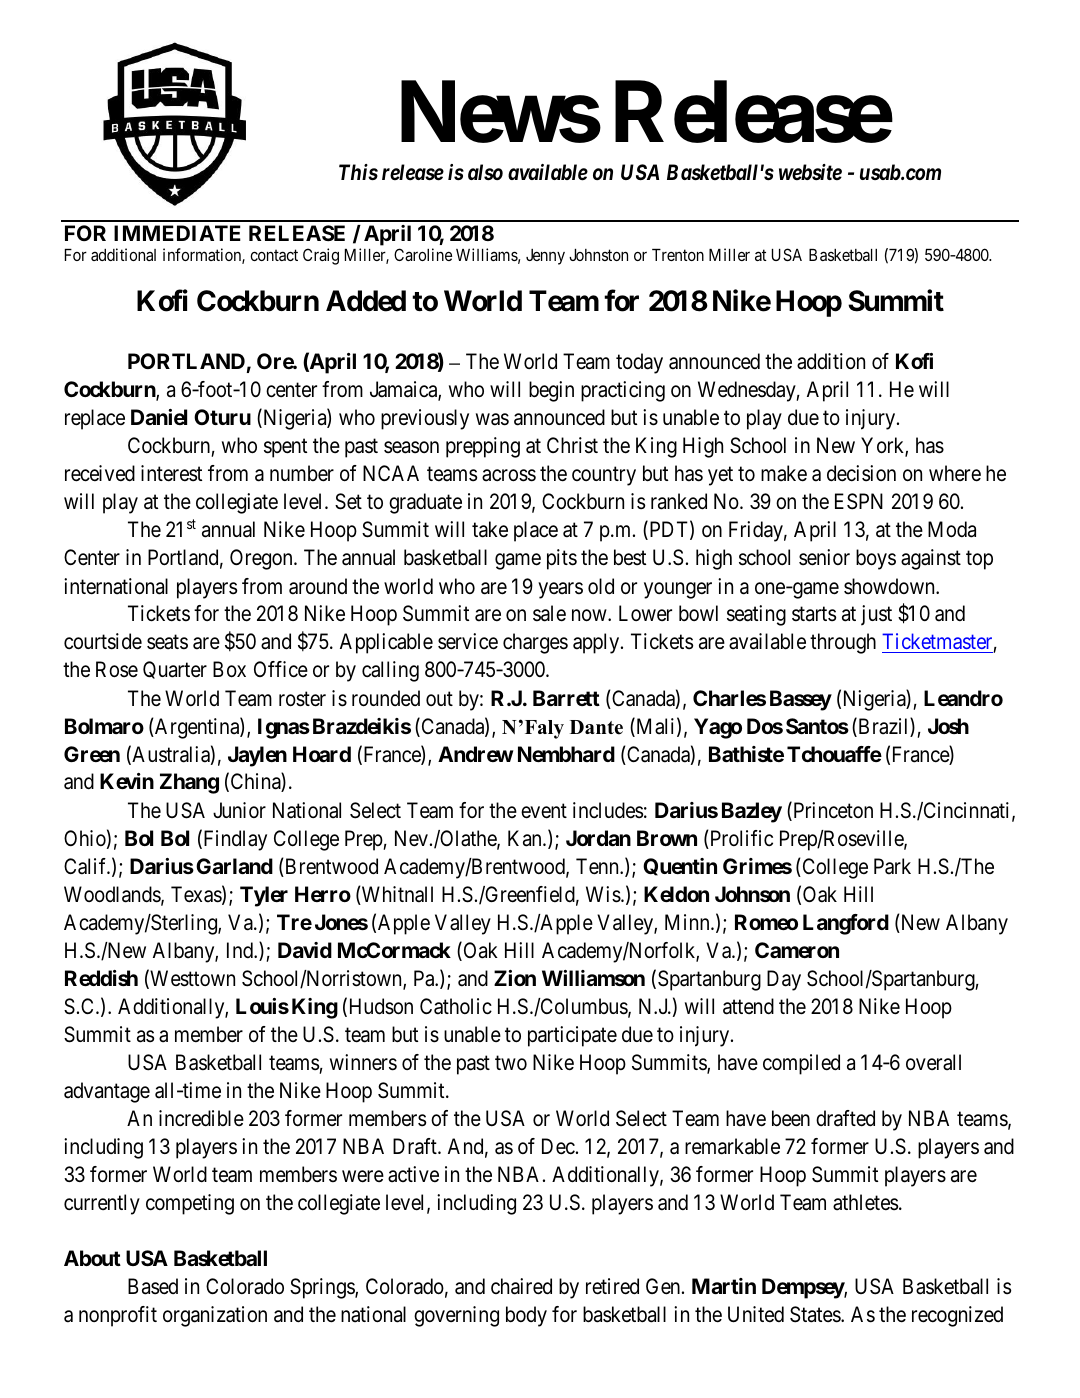  I want to click on IMMEDIATE, so click(177, 233).
